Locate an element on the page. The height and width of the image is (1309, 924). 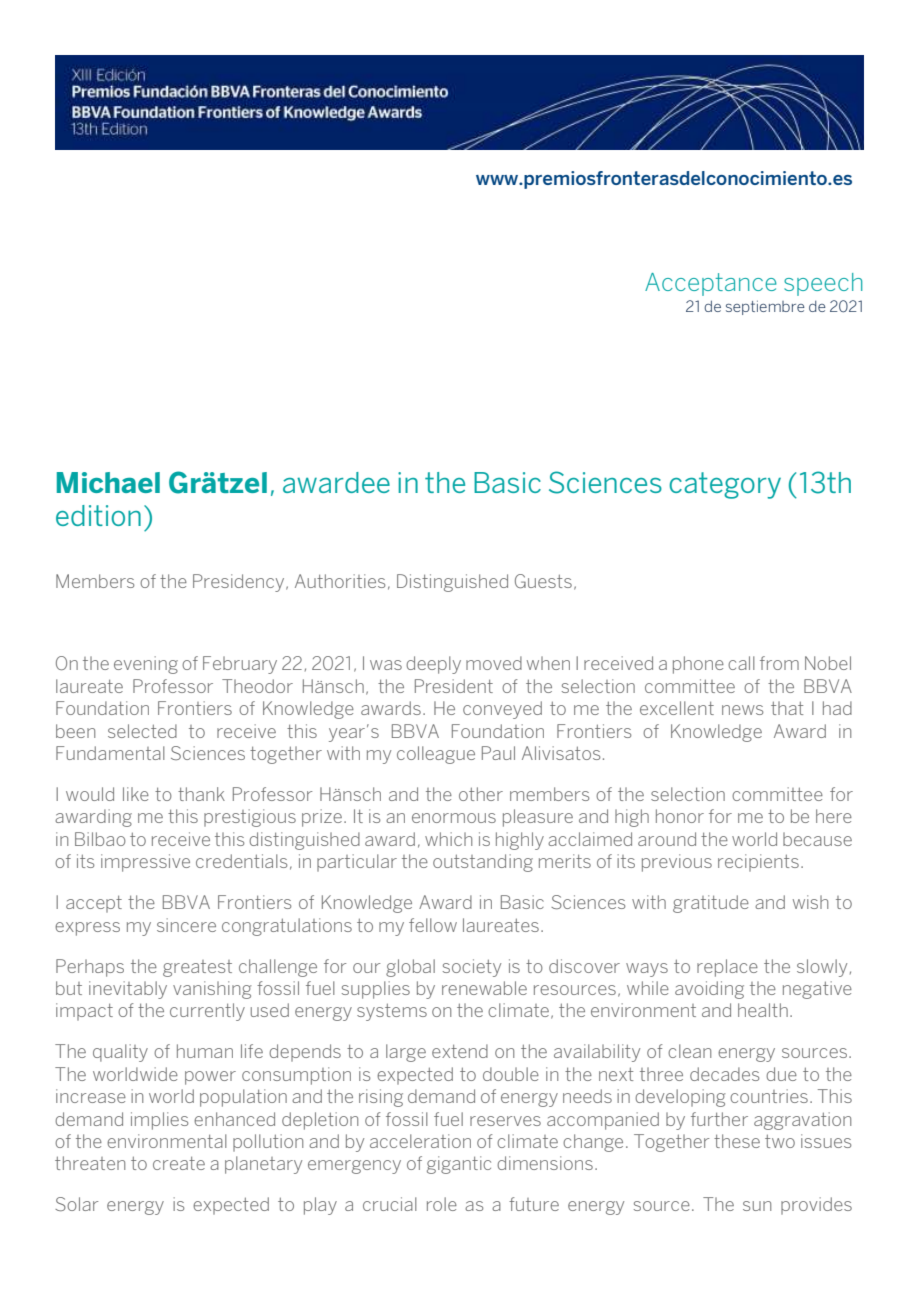
replace is located at coordinates (727, 968).
